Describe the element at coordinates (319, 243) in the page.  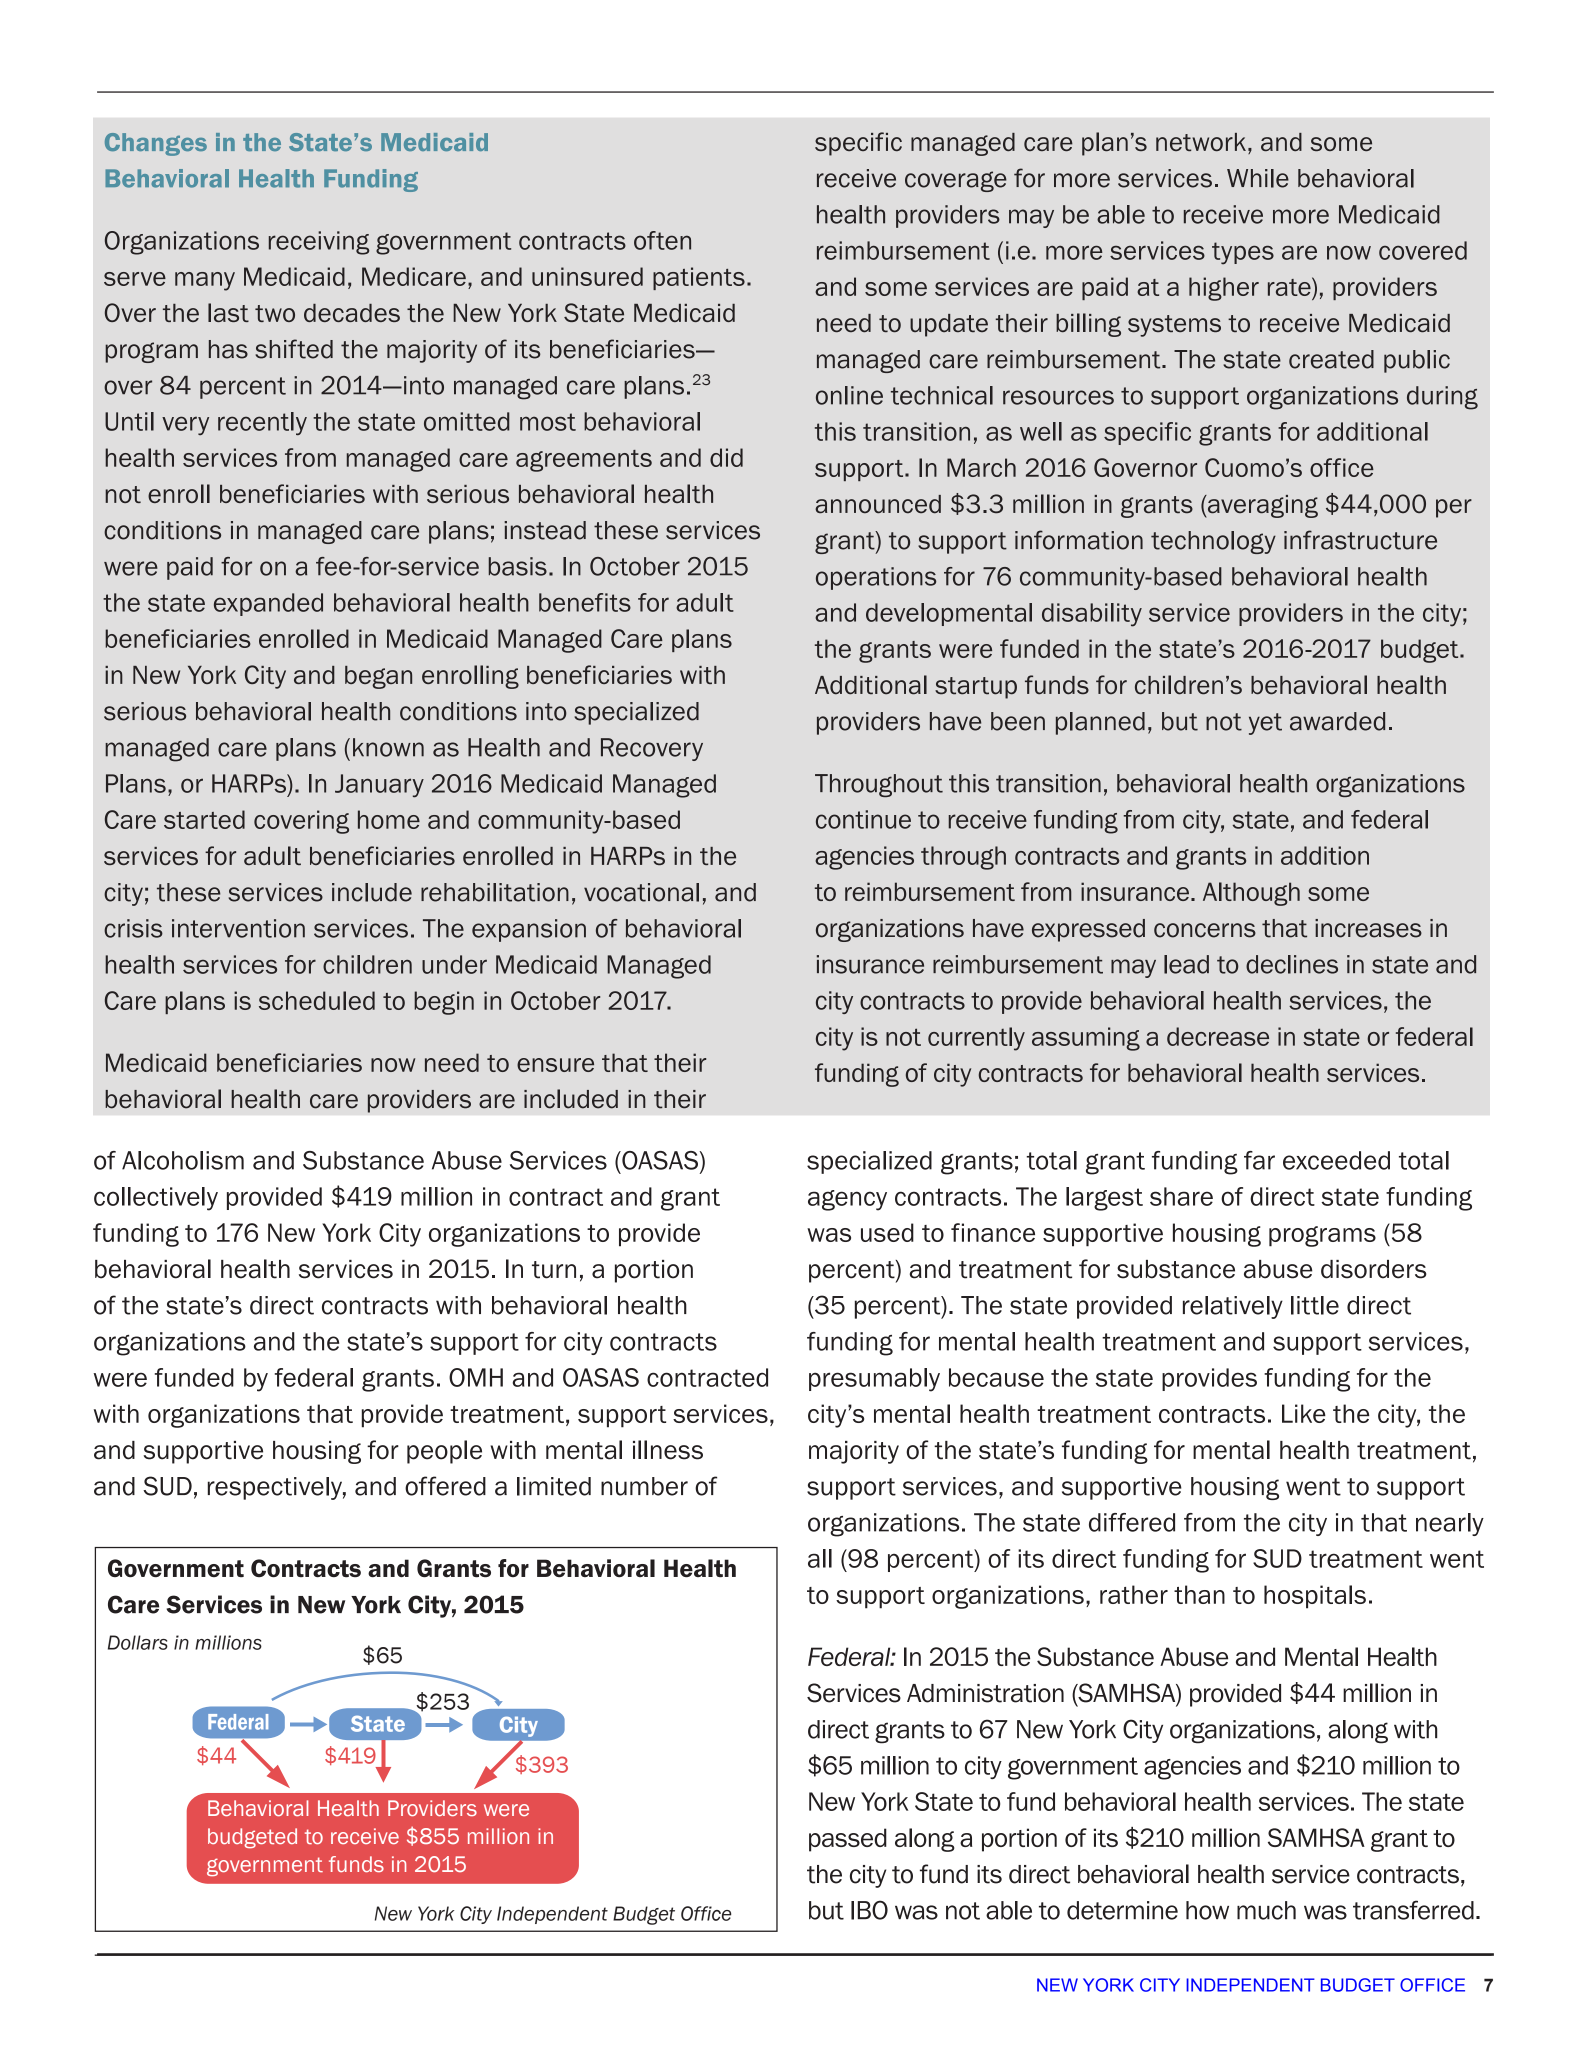
I see `receiving` at that location.
